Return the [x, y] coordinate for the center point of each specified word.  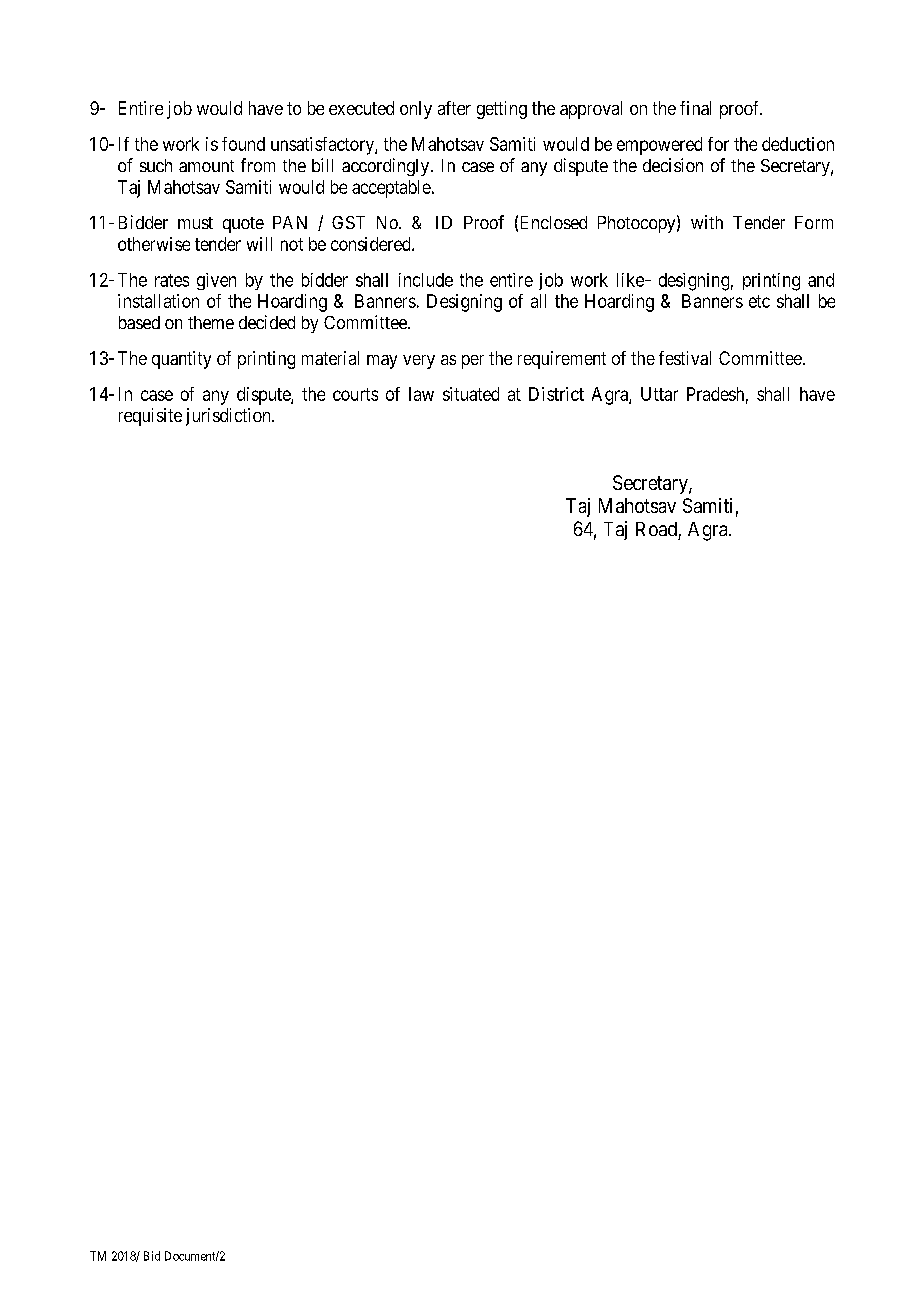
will [259, 244]
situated [471, 394]
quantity [181, 360]
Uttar [659, 394]
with [707, 222]
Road [656, 529]
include [426, 280]
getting [502, 110]
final [695, 108]
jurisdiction [229, 417]
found [243, 144]
